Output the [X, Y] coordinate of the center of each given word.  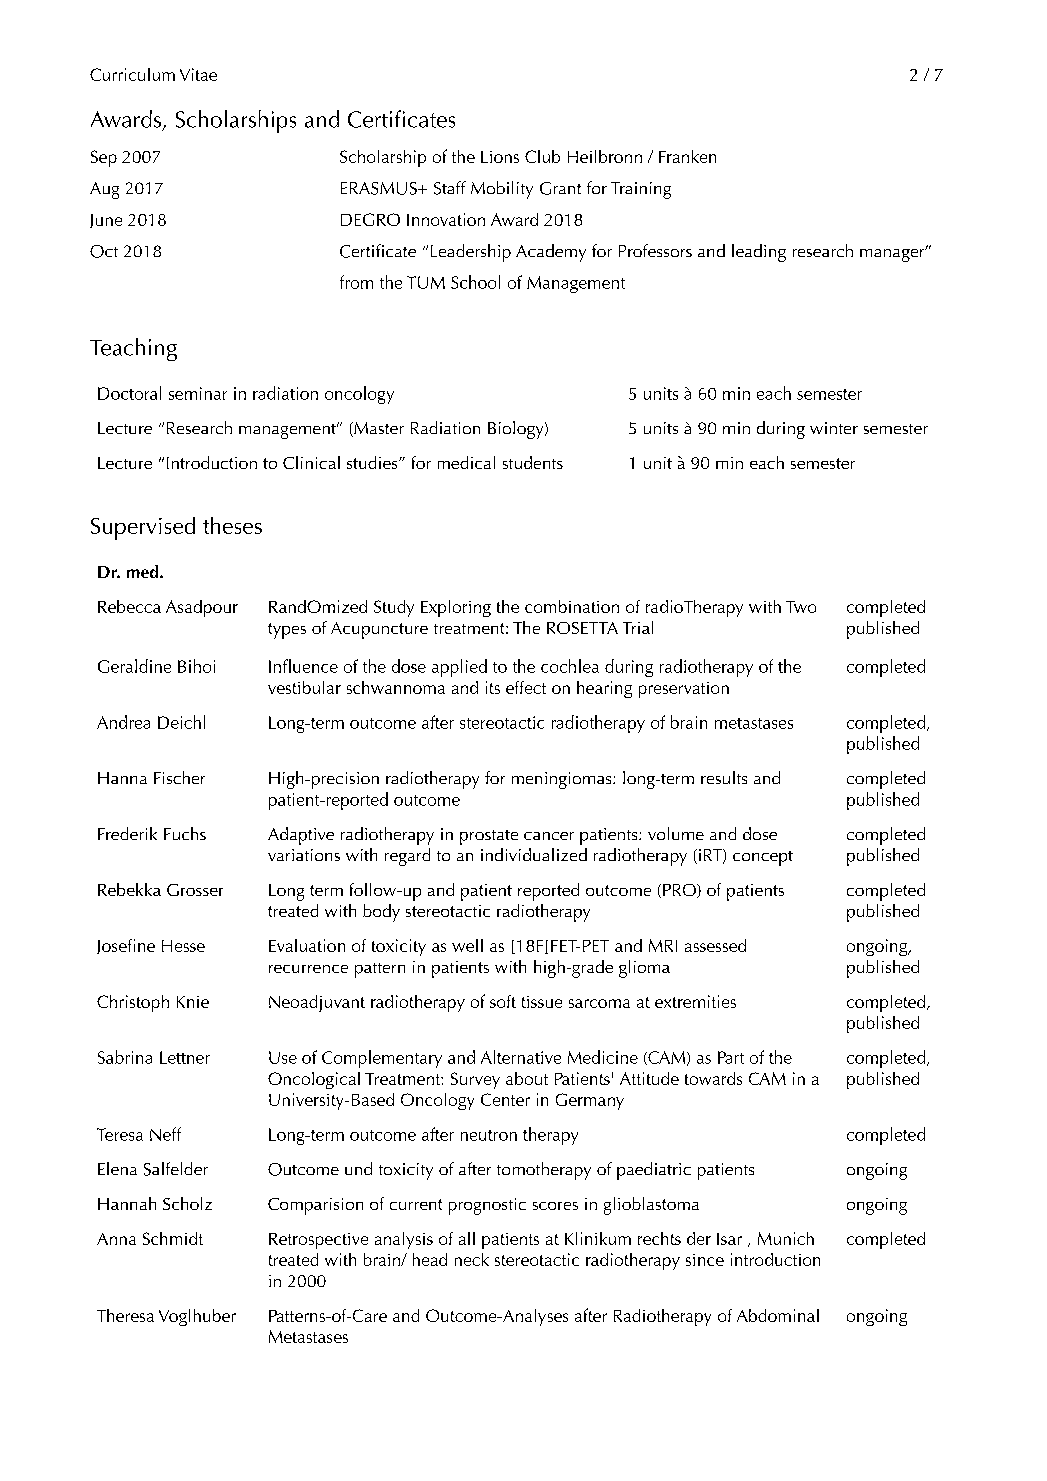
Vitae [198, 74]
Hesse [183, 946]
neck [472, 1259]
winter [834, 428]
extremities [695, 1001]
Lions [500, 157]
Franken [687, 156]
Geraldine [134, 666]
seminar [198, 393]
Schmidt [173, 1238]
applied [459, 668]
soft [503, 1001]
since [705, 1260]
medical [466, 462]
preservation [684, 690]
